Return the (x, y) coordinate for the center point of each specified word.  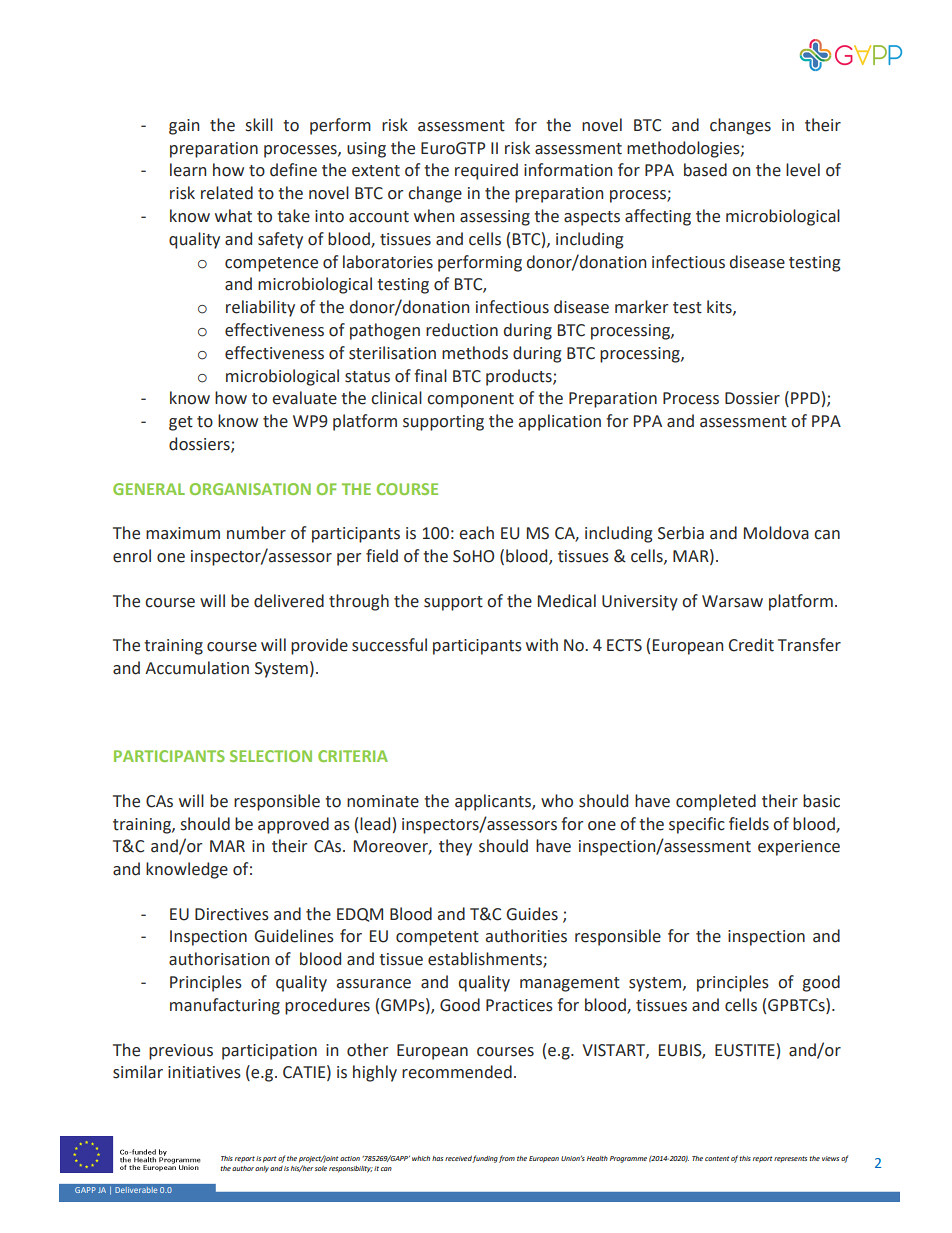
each (476, 533)
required (486, 171)
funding (485, 1159)
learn (188, 170)
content (717, 1158)
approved (293, 825)
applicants (494, 802)
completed (716, 802)
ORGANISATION (250, 489)
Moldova (776, 533)
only (262, 1169)
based (705, 170)
